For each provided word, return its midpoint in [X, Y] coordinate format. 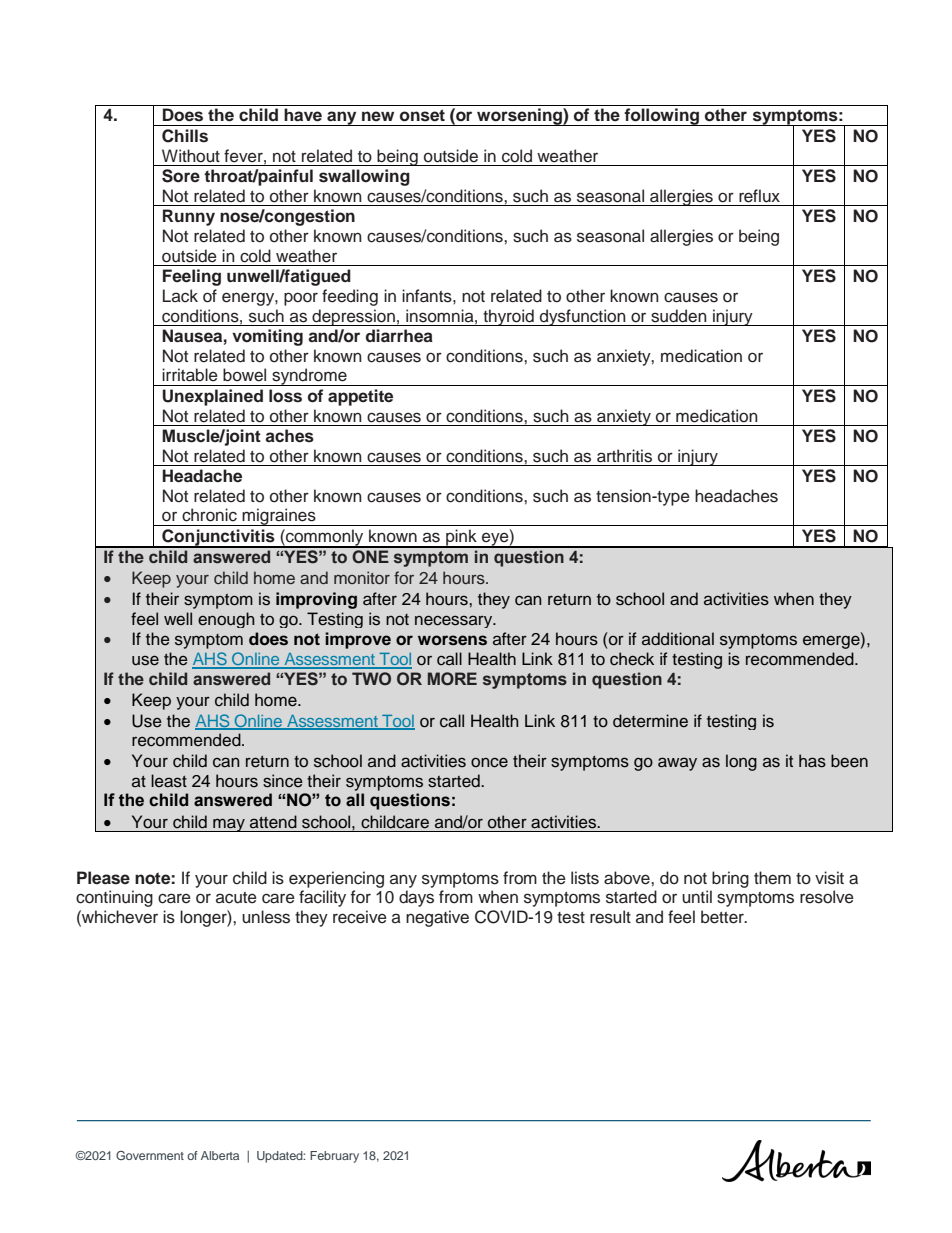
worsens [452, 640]
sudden [679, 316]
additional [678, 639]
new [378, 116]
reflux [759, 196]
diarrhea [399, 336]
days [416, 898]
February [334, 1157]
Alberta [220, 1155]
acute [236, 898]
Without [191, 156]
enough [226, 620]
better [723, 917]
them [772, 878]
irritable [190, 375]
